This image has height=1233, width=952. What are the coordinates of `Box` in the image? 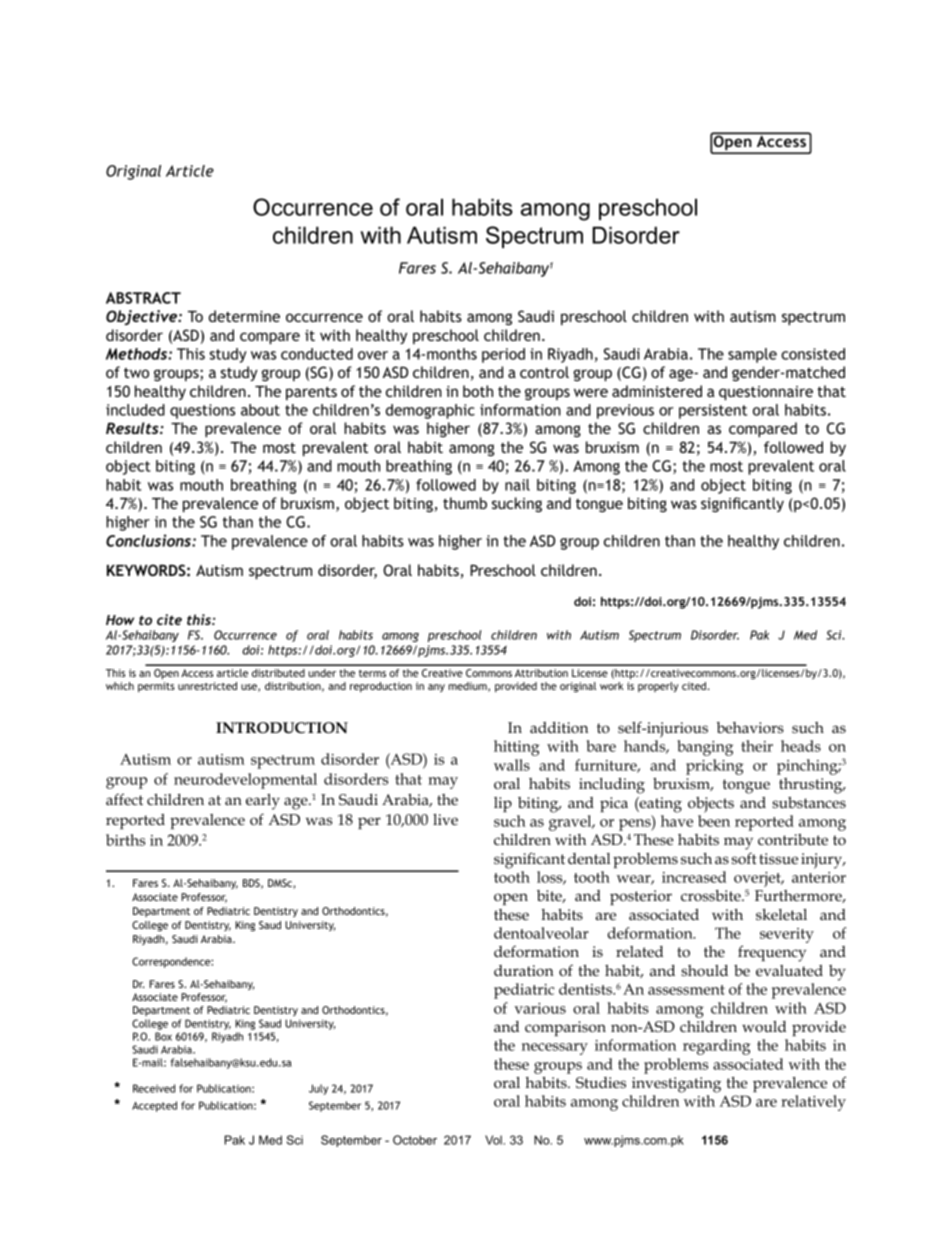 It's located at (163, 1036).
